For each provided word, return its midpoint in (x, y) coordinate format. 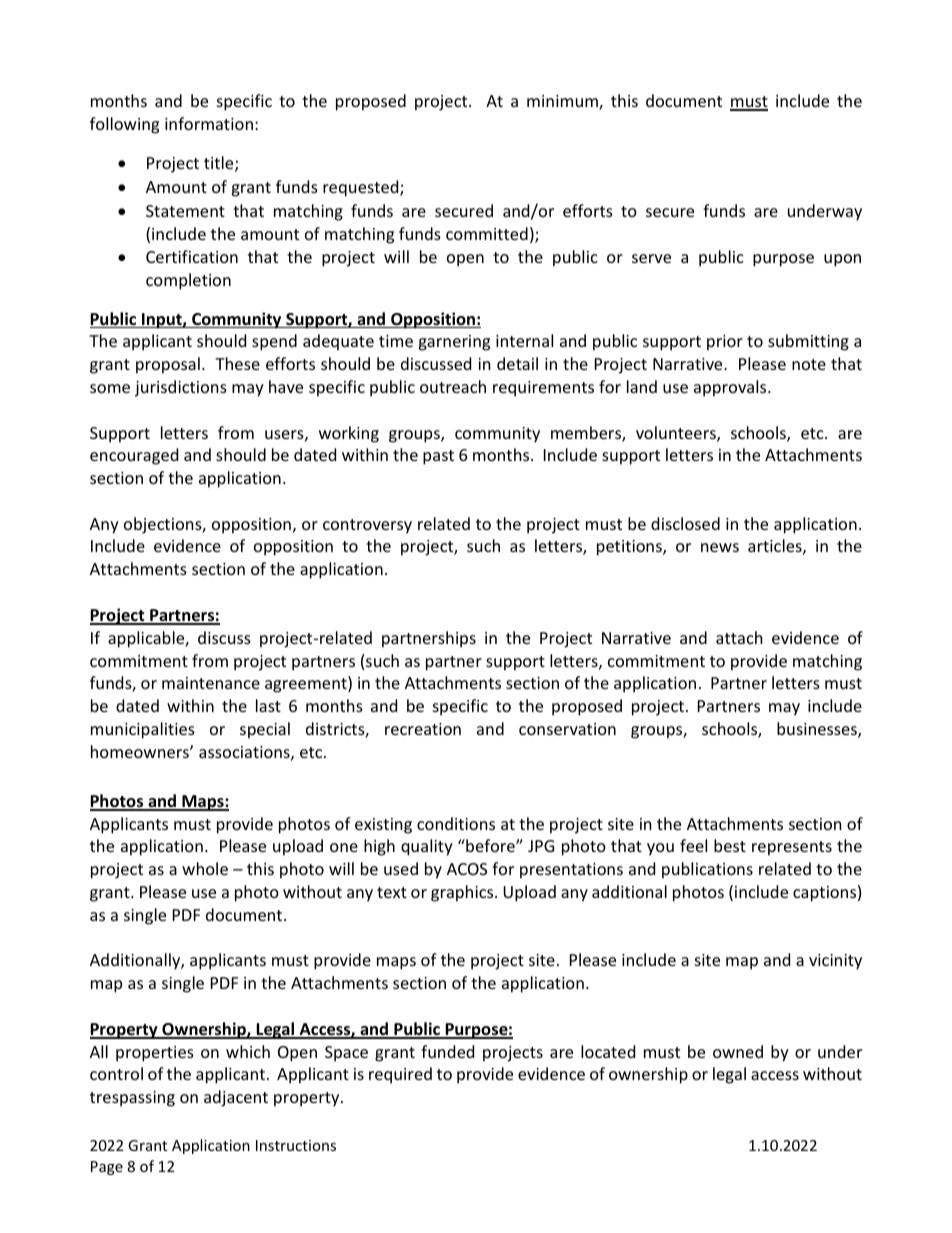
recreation (423, 729)
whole (205, 868)
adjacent (236, 1098)
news (720, 547)
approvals (731, 388)
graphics (463, 893)
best (730, 845)
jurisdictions (181, 388)
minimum (563, 102)
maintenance (211, 683)
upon (842, 260)
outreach (453, 386)
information (209, 123)
